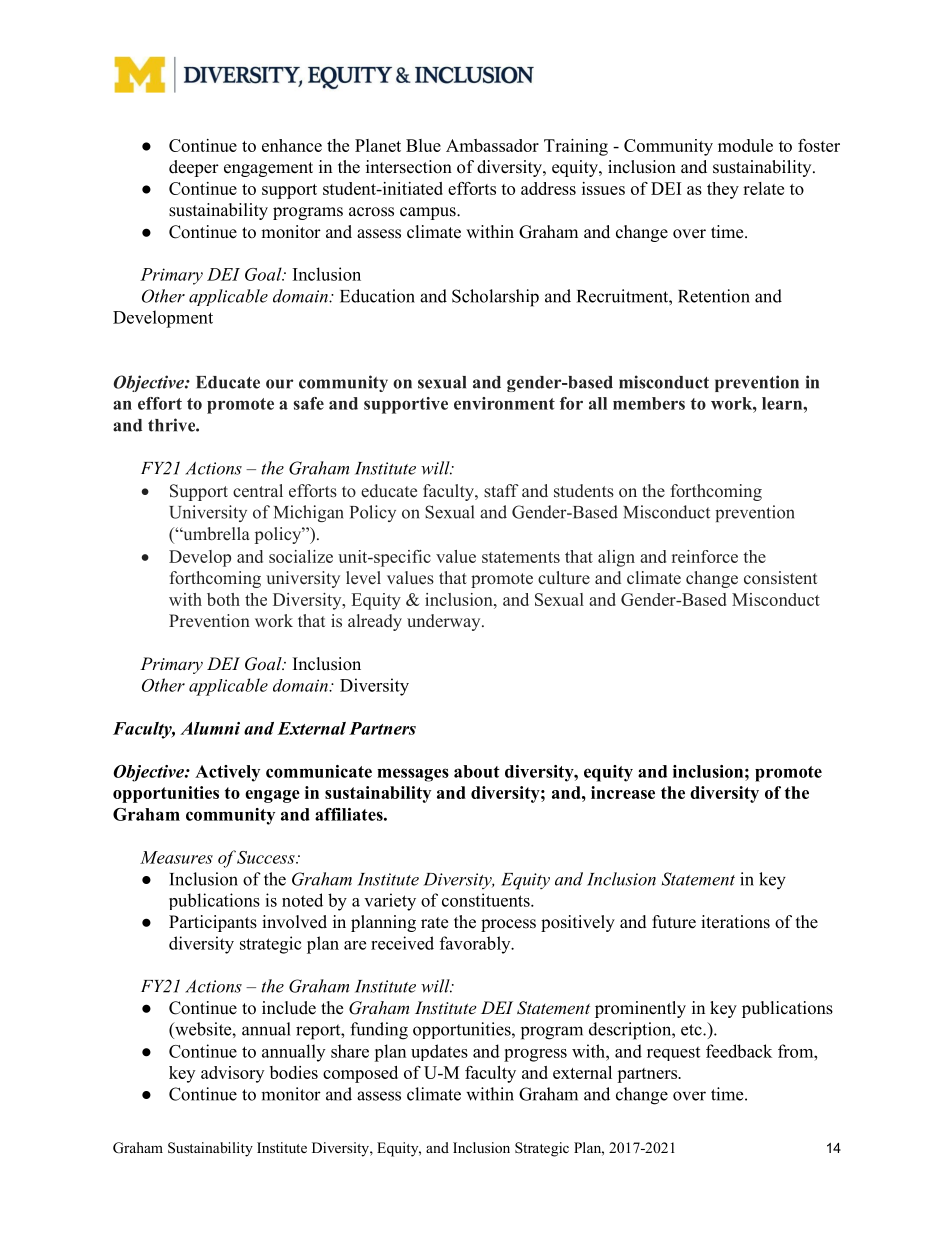 The height and width of the document is (1233, 952). I want to click on both, so click(223, 599).
